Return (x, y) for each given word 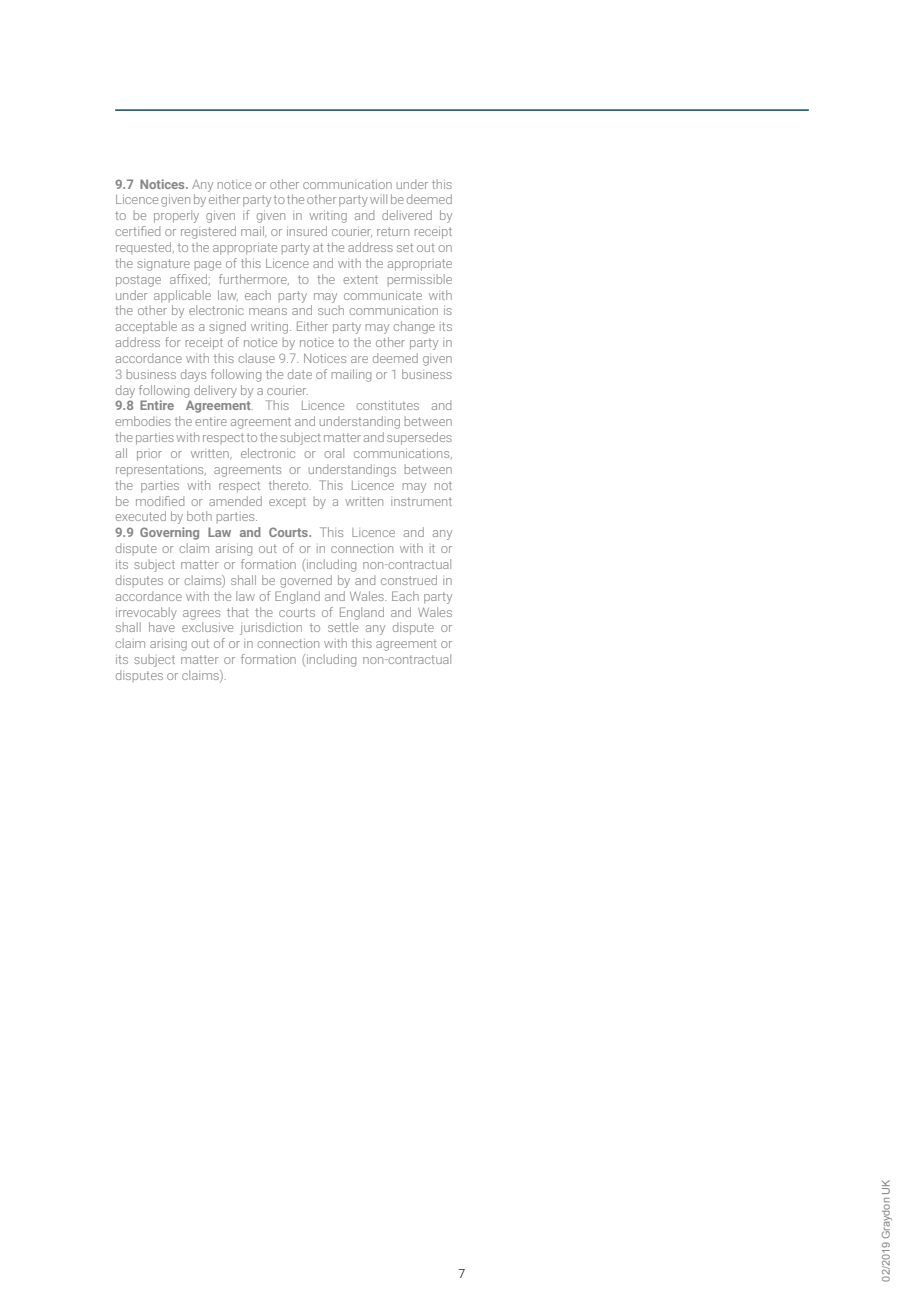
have (162, 627)
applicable (182, 296)
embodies (143, 421)
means (268, 311)
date (300, 374)
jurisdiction (271, 628)
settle (343, 627)
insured (307, 231)
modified (160, 501)
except (287, 503)
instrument (421, 501)
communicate (383, 295)
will (378, 199)
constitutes (387, 405)
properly (176, 216)
